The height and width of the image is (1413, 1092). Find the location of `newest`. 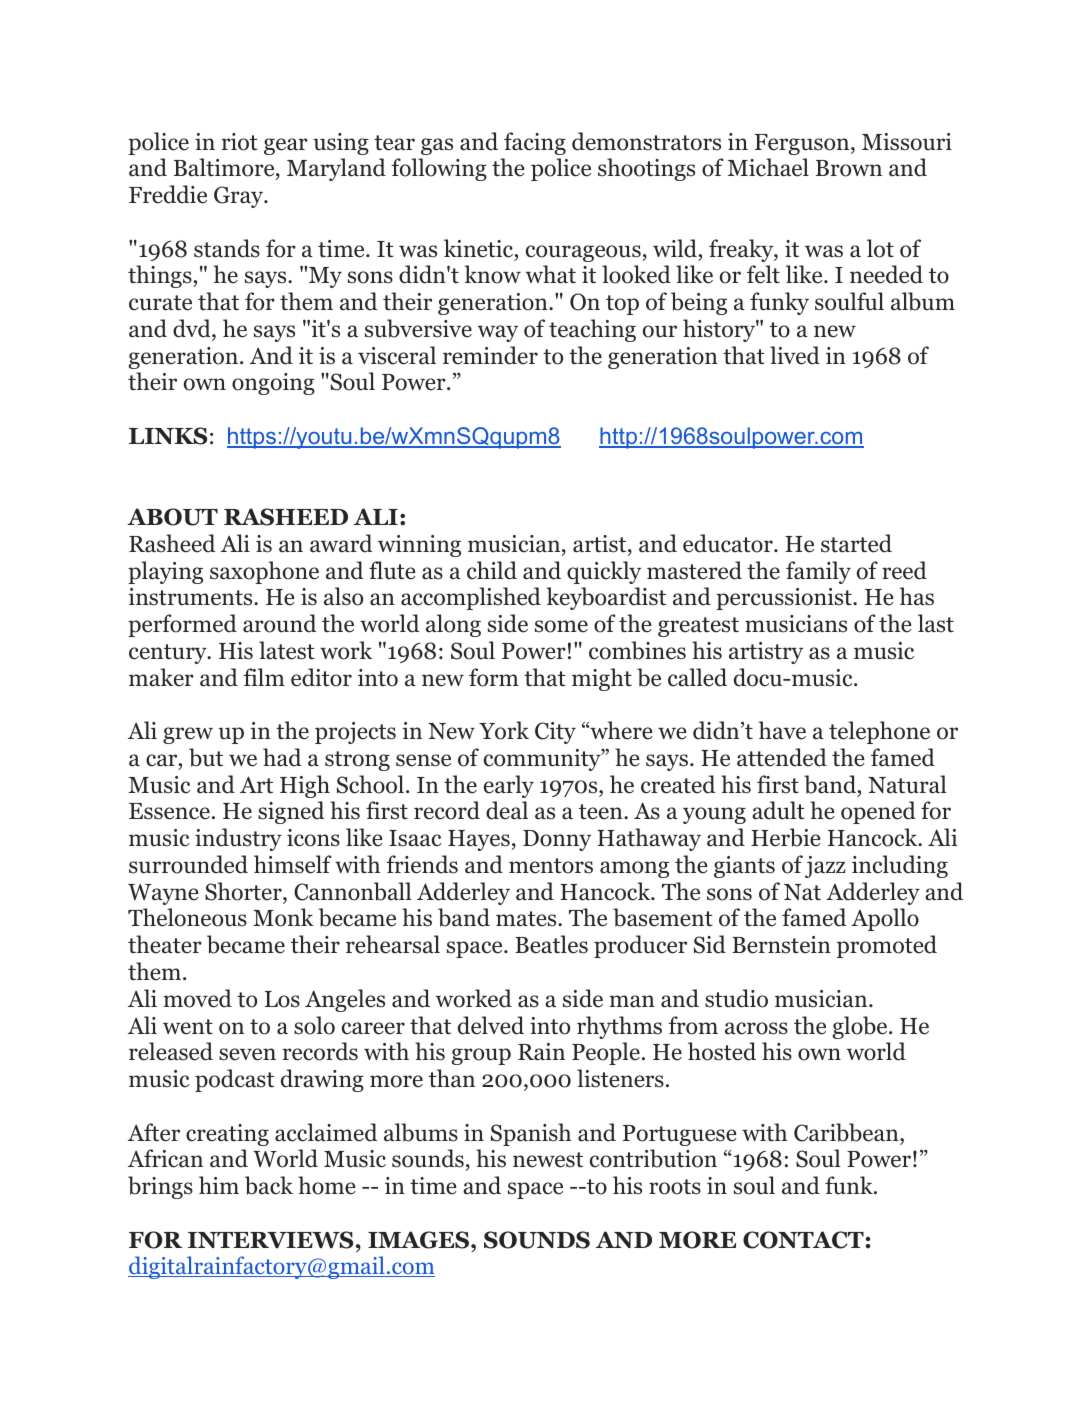

newest is located at coordinates (548, 1160).
